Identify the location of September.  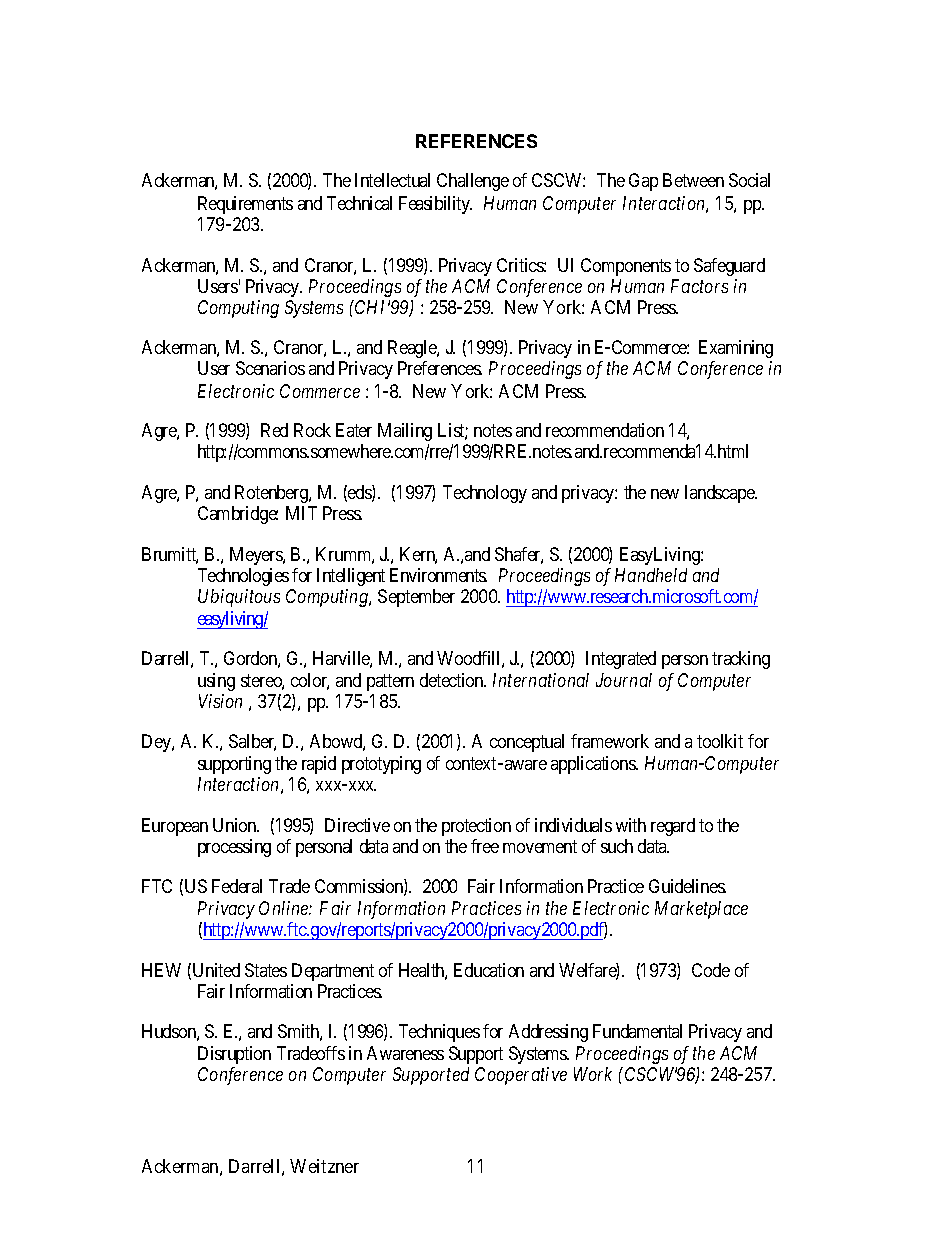
(416, 598).
